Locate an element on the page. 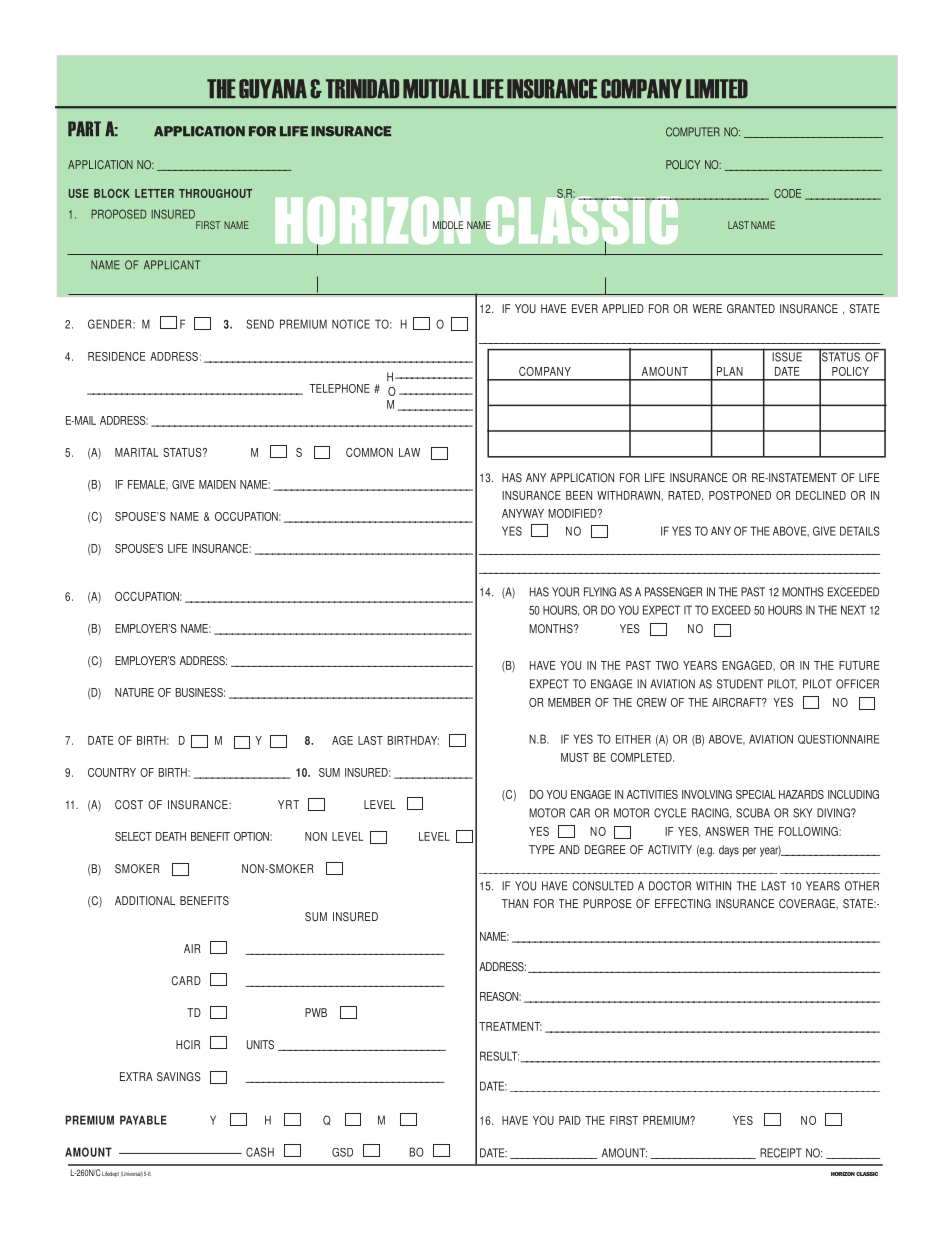  MUTUAL is located at coordinates (436, 89).
